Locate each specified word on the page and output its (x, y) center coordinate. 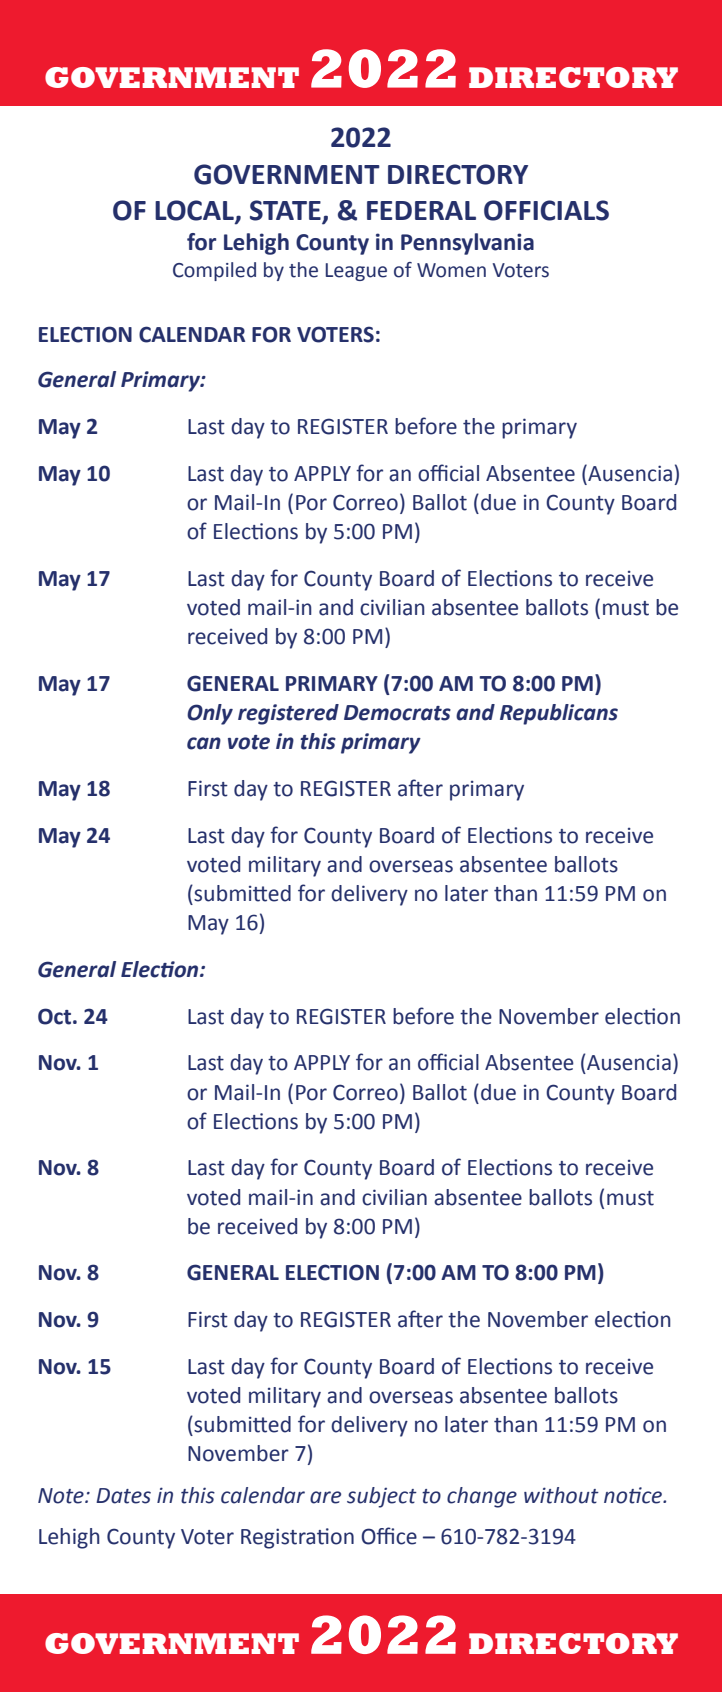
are (325, 1497)
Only (210, 714)
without (561, 1495)
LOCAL (195, 211)
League (356, 272)
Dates (123, 1496)
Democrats (397, 713)
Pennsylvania (467, 244)
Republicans (559, 714)
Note (62, 1496)
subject (382, 1497)
